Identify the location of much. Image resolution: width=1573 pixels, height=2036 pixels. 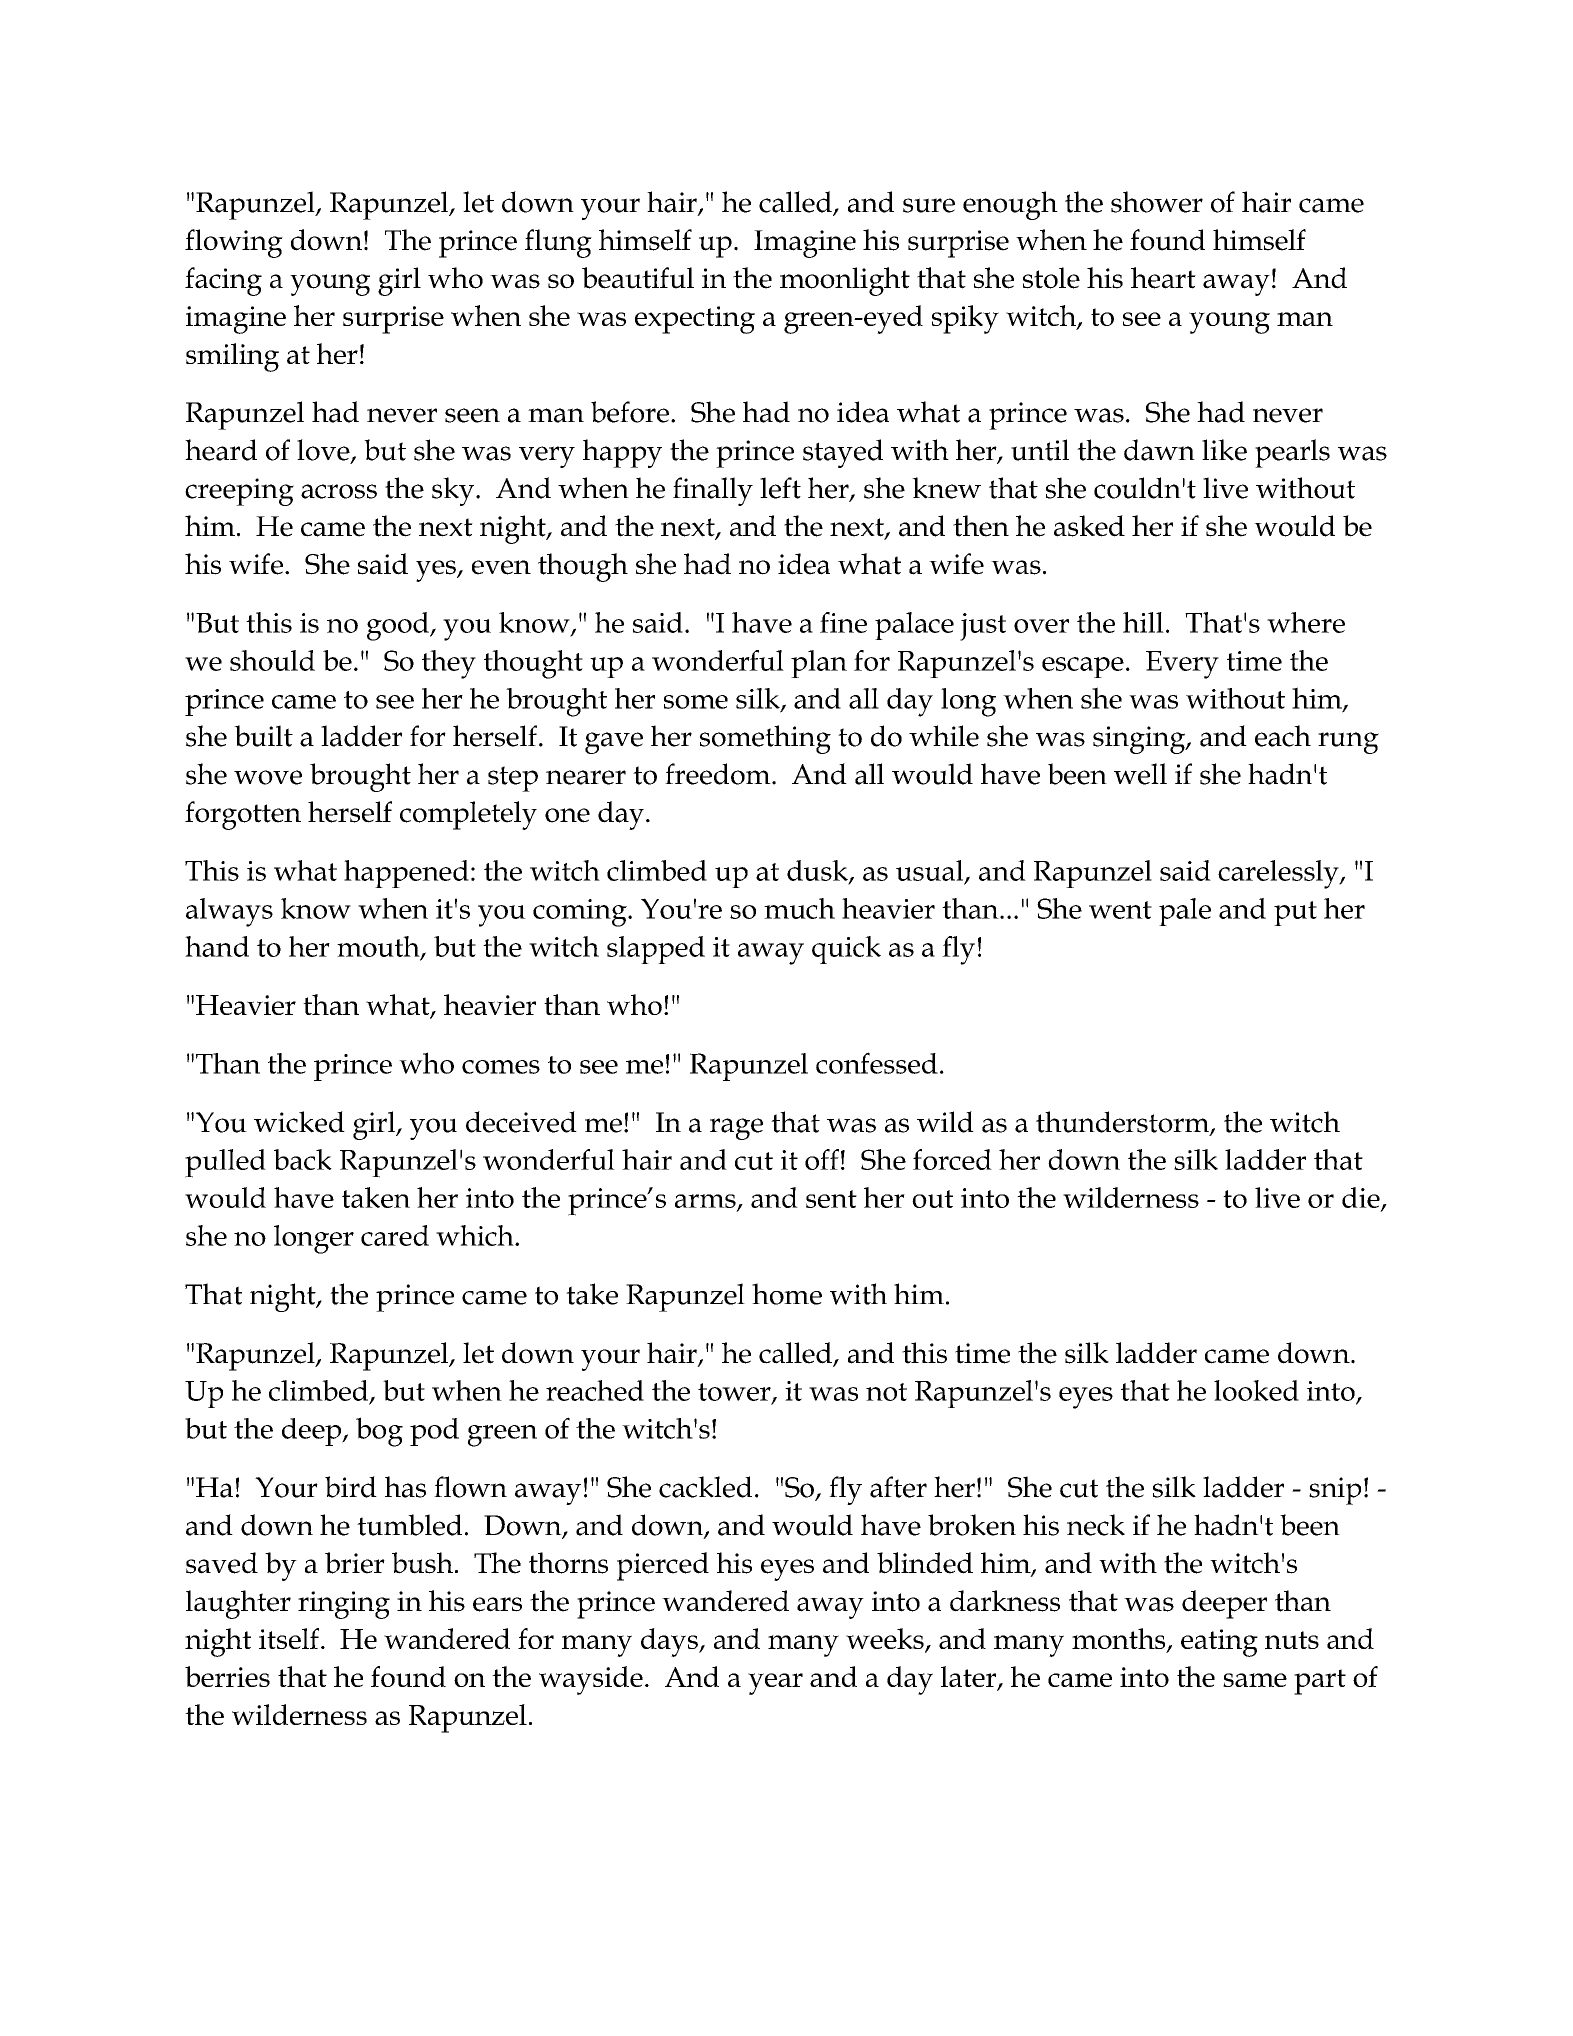
(799, 908).
